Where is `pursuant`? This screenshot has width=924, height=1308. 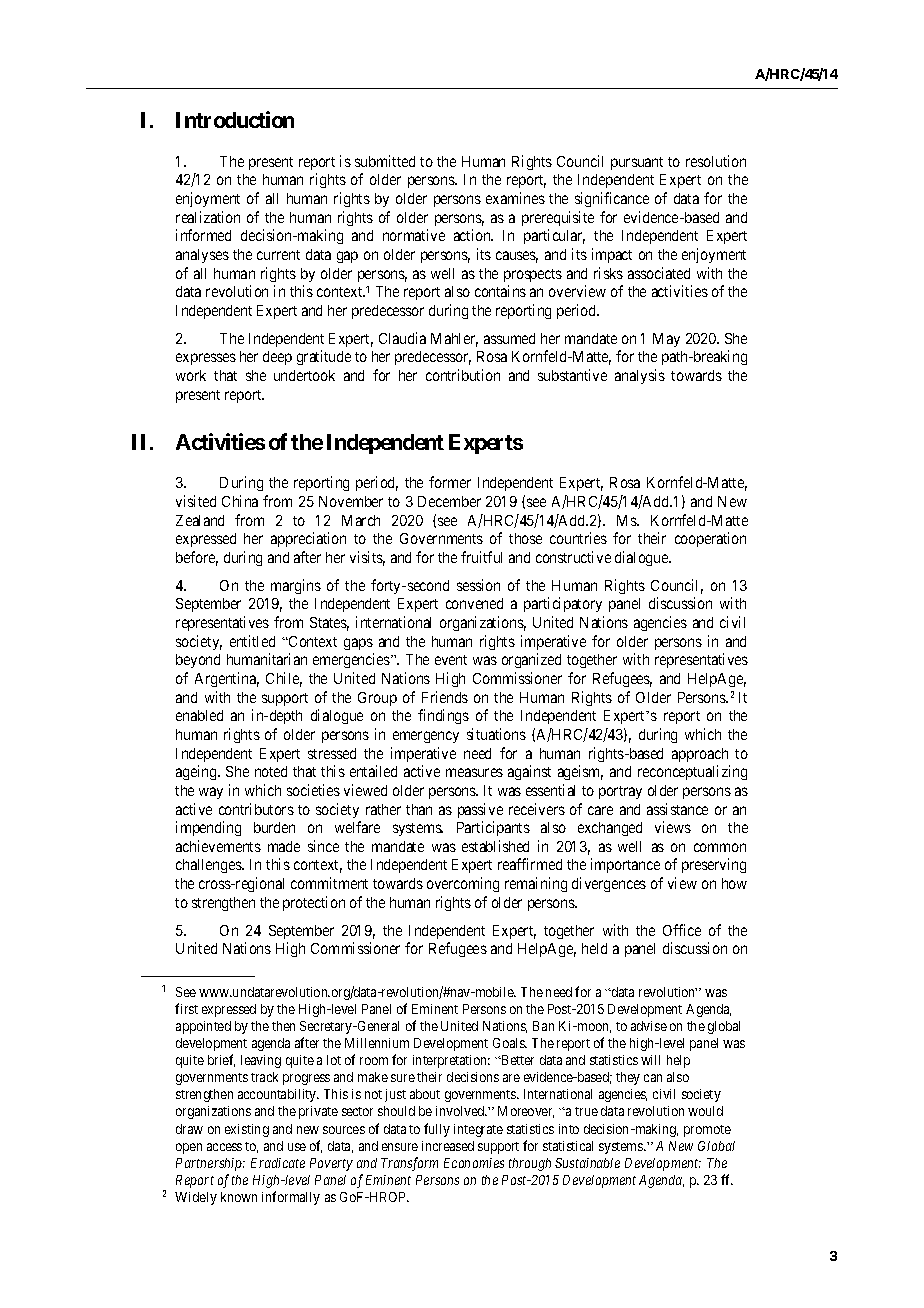
pursuant is located at coordinates (637, 163).
